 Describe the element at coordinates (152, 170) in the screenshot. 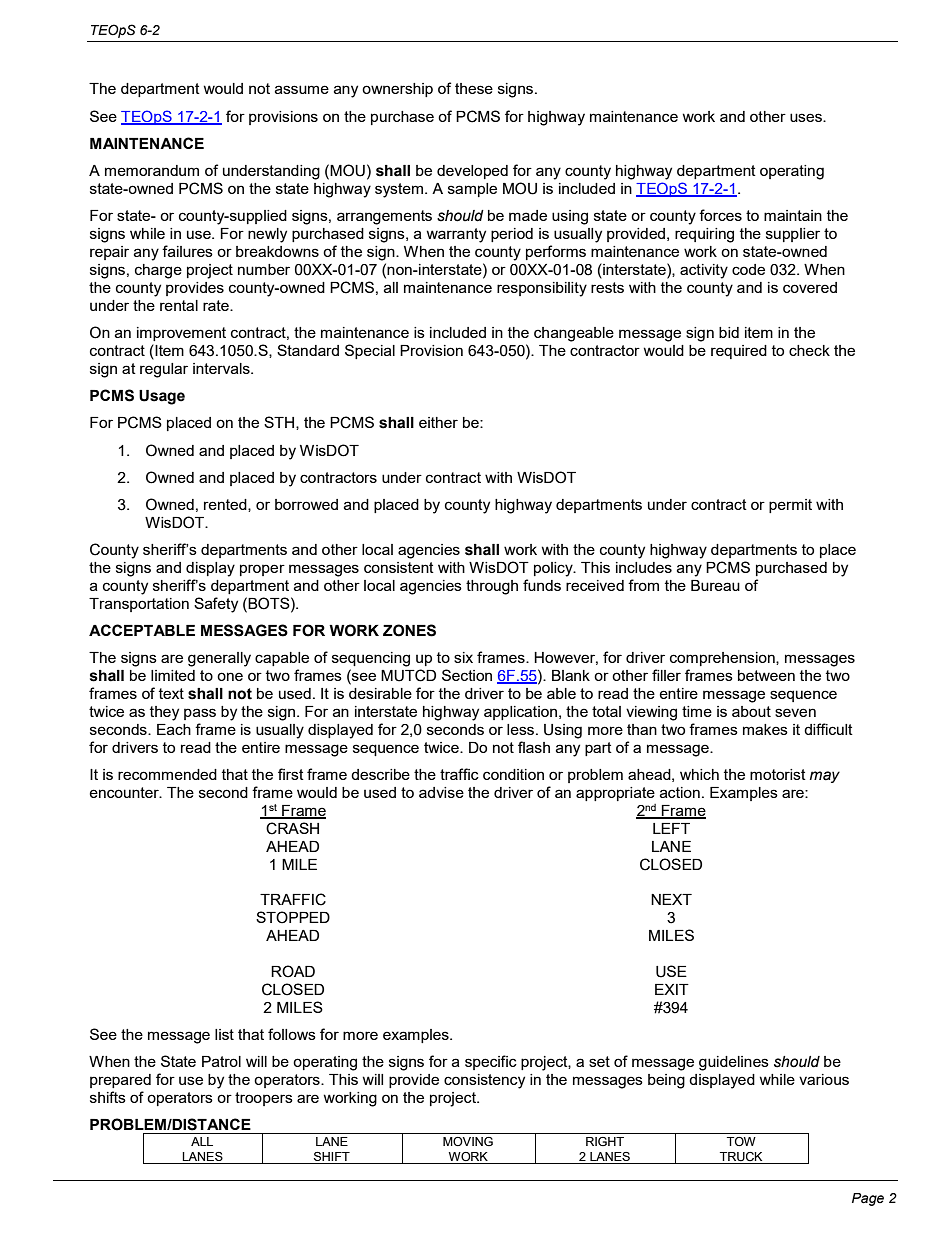

I see `memorandum` at that location.
